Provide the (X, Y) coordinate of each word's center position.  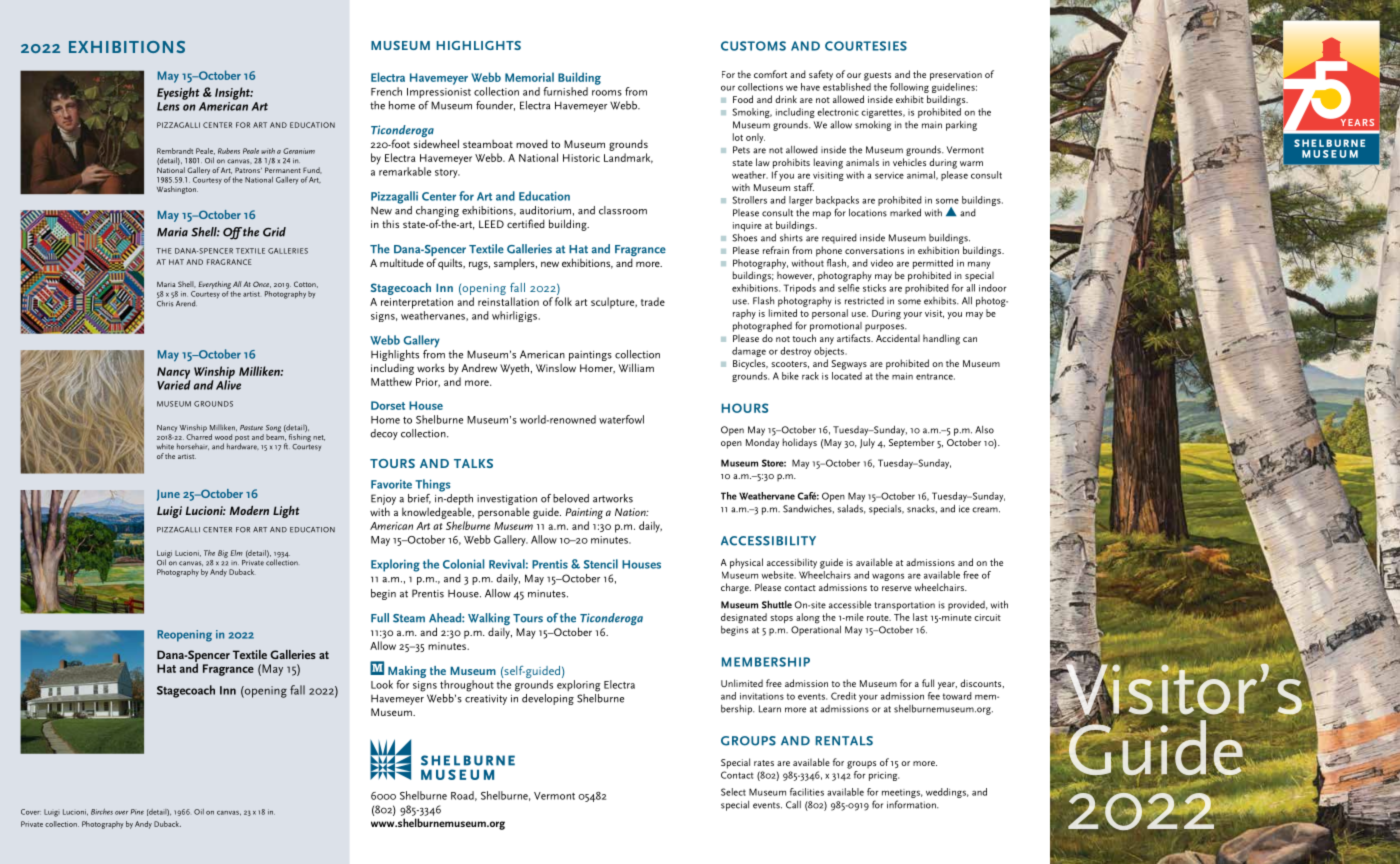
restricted (864, 301)
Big (223, 554)
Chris (165, 303)
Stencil (600, 564)
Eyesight (178, 93)
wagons (888, 577)
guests (877, 76)
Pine (137, 812)
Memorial (529, 77)
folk (563, 301)
